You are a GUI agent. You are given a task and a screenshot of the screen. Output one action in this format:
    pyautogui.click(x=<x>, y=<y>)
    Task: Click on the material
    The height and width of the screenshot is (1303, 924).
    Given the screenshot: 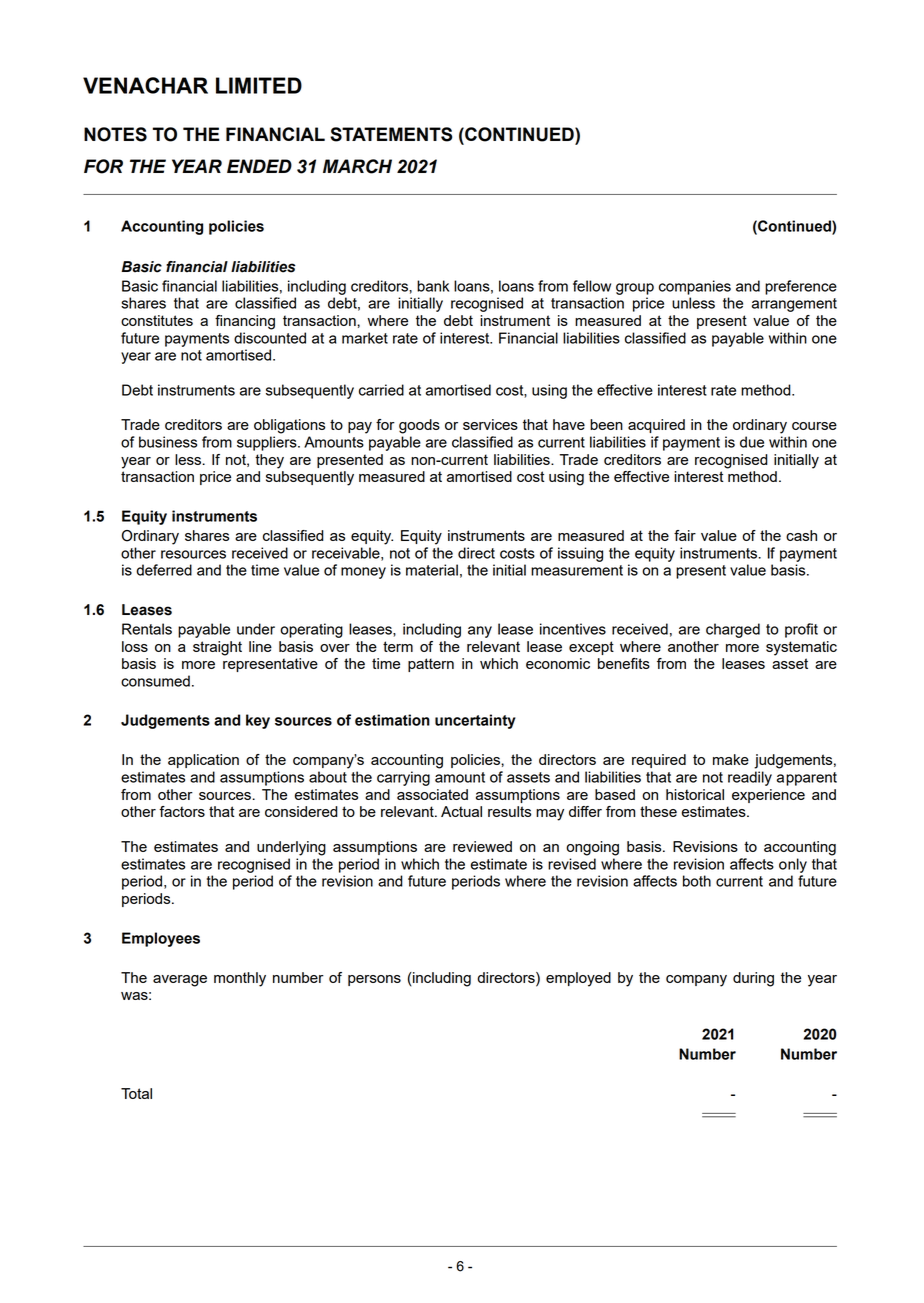 What is the action you would take?
    pyautogui.click(x=432, y=570)
